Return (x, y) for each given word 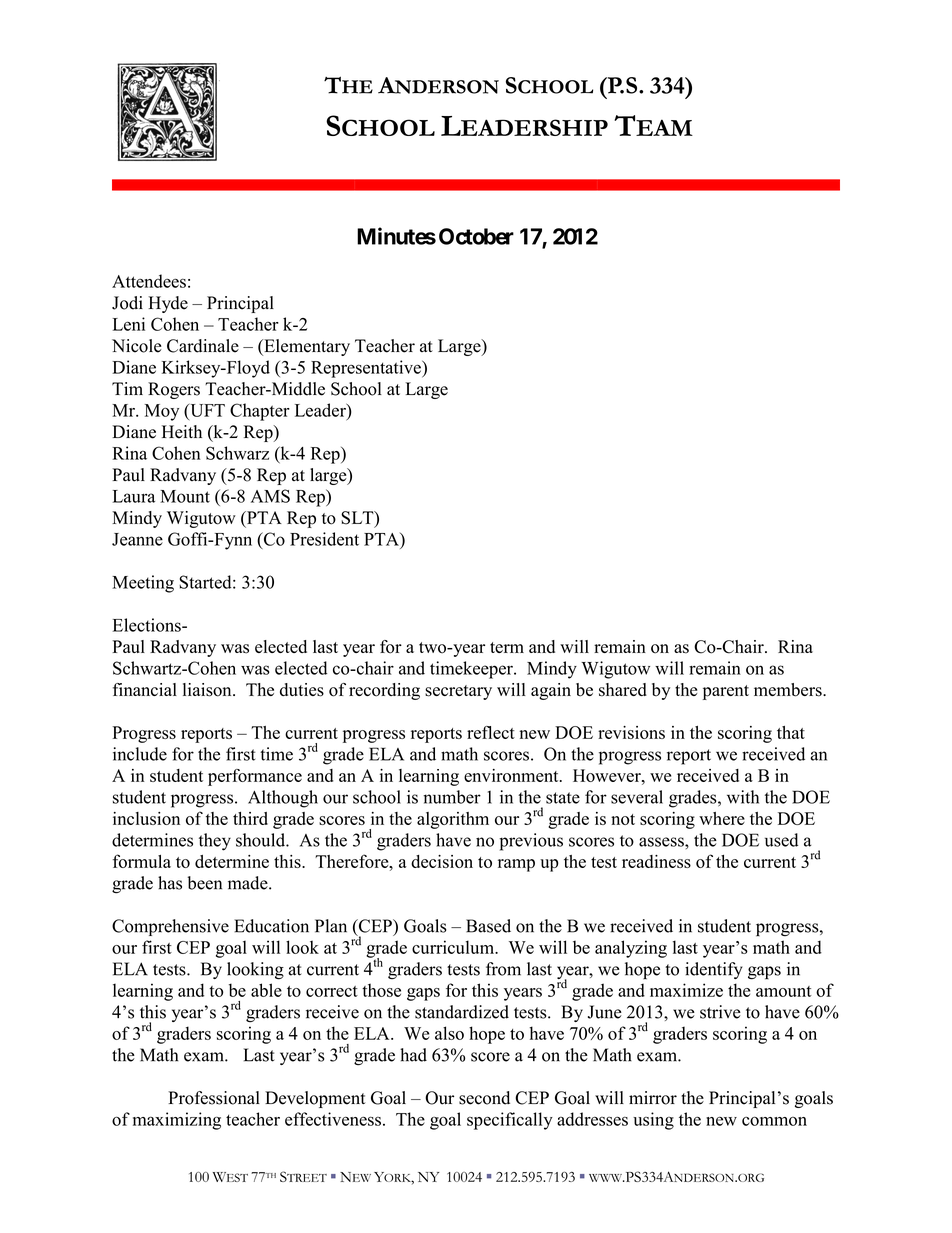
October (476, 236)
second (484, 1098)
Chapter (260, 412)
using (653, 1121)
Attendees (149, 281)
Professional (214, 1098)
